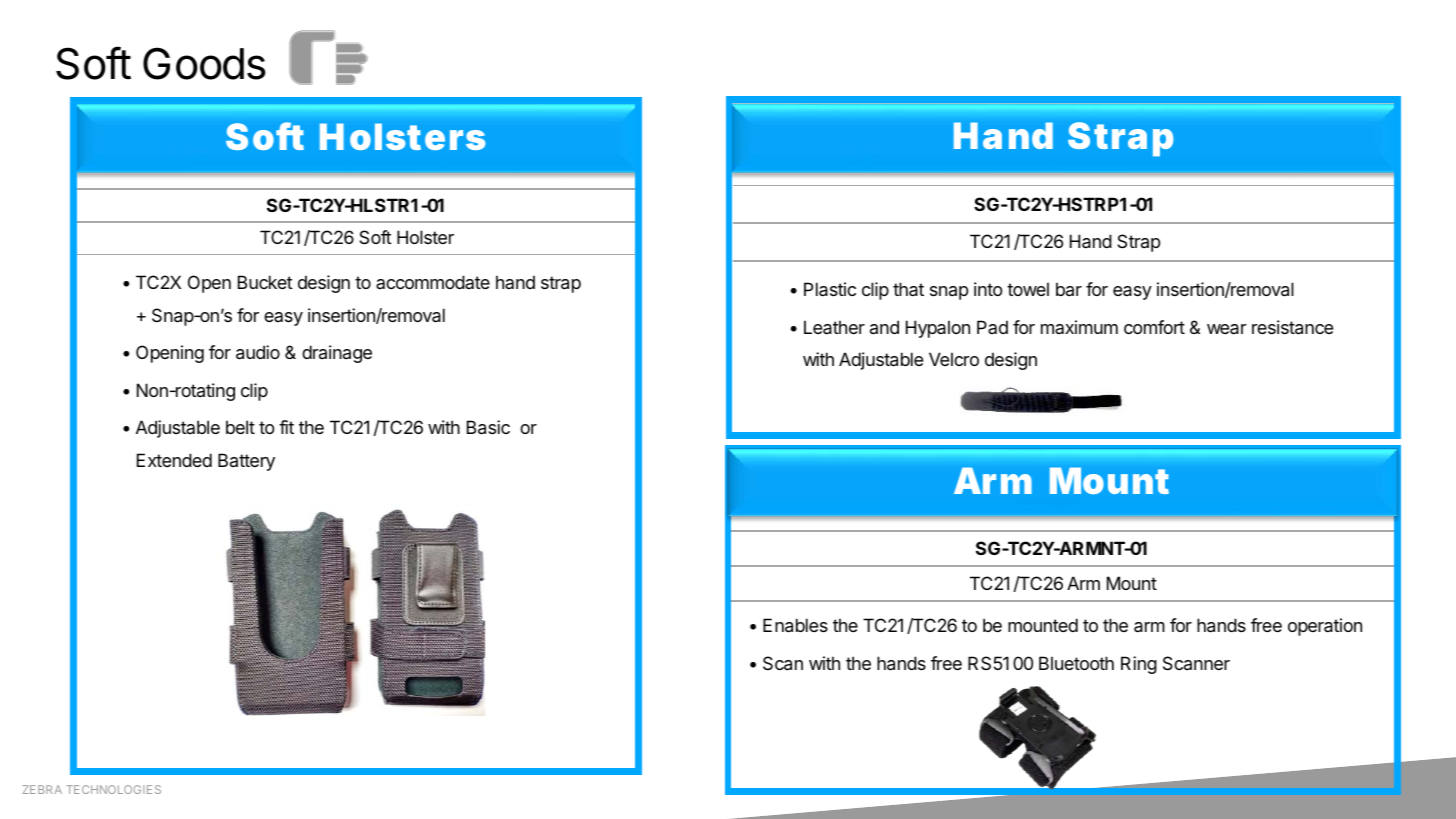 This screenshot has height=819, width=1456. I want to click on Velcro, so click(954, 359).
